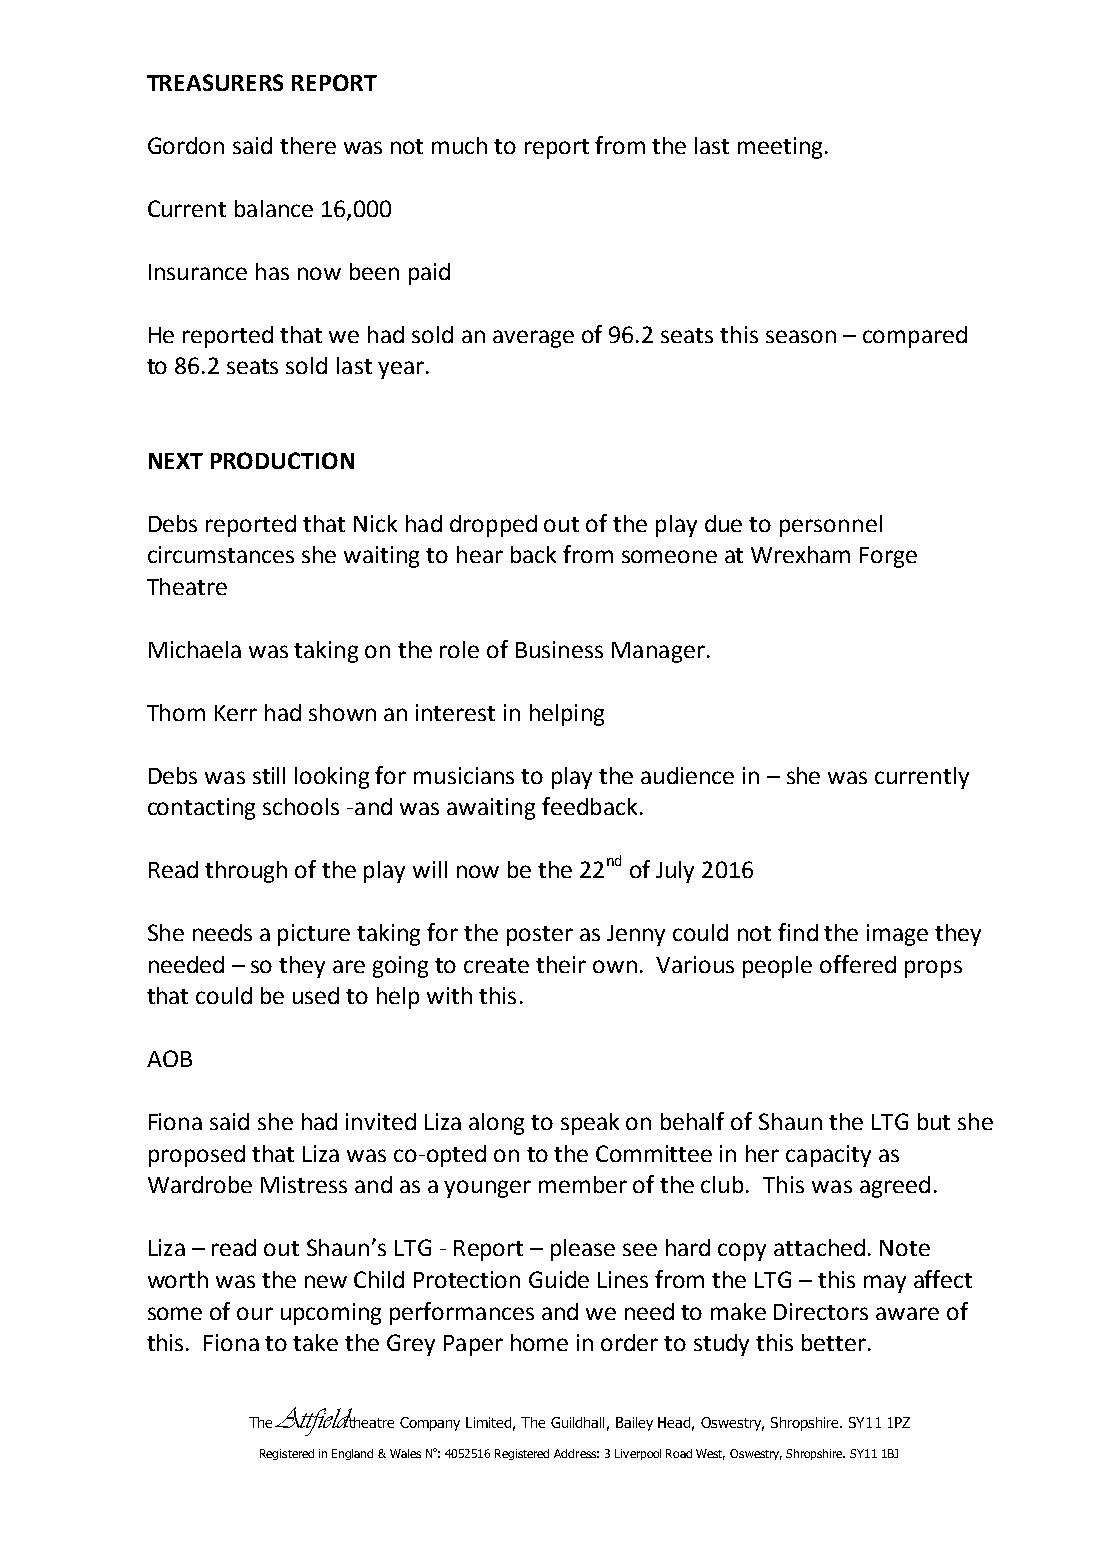 The height and width of the screenshot is (1552, 1098). What do you see at coordinates (464, 775) in the screenshot?
I see `musicians` at bounding box center [464, 775].
